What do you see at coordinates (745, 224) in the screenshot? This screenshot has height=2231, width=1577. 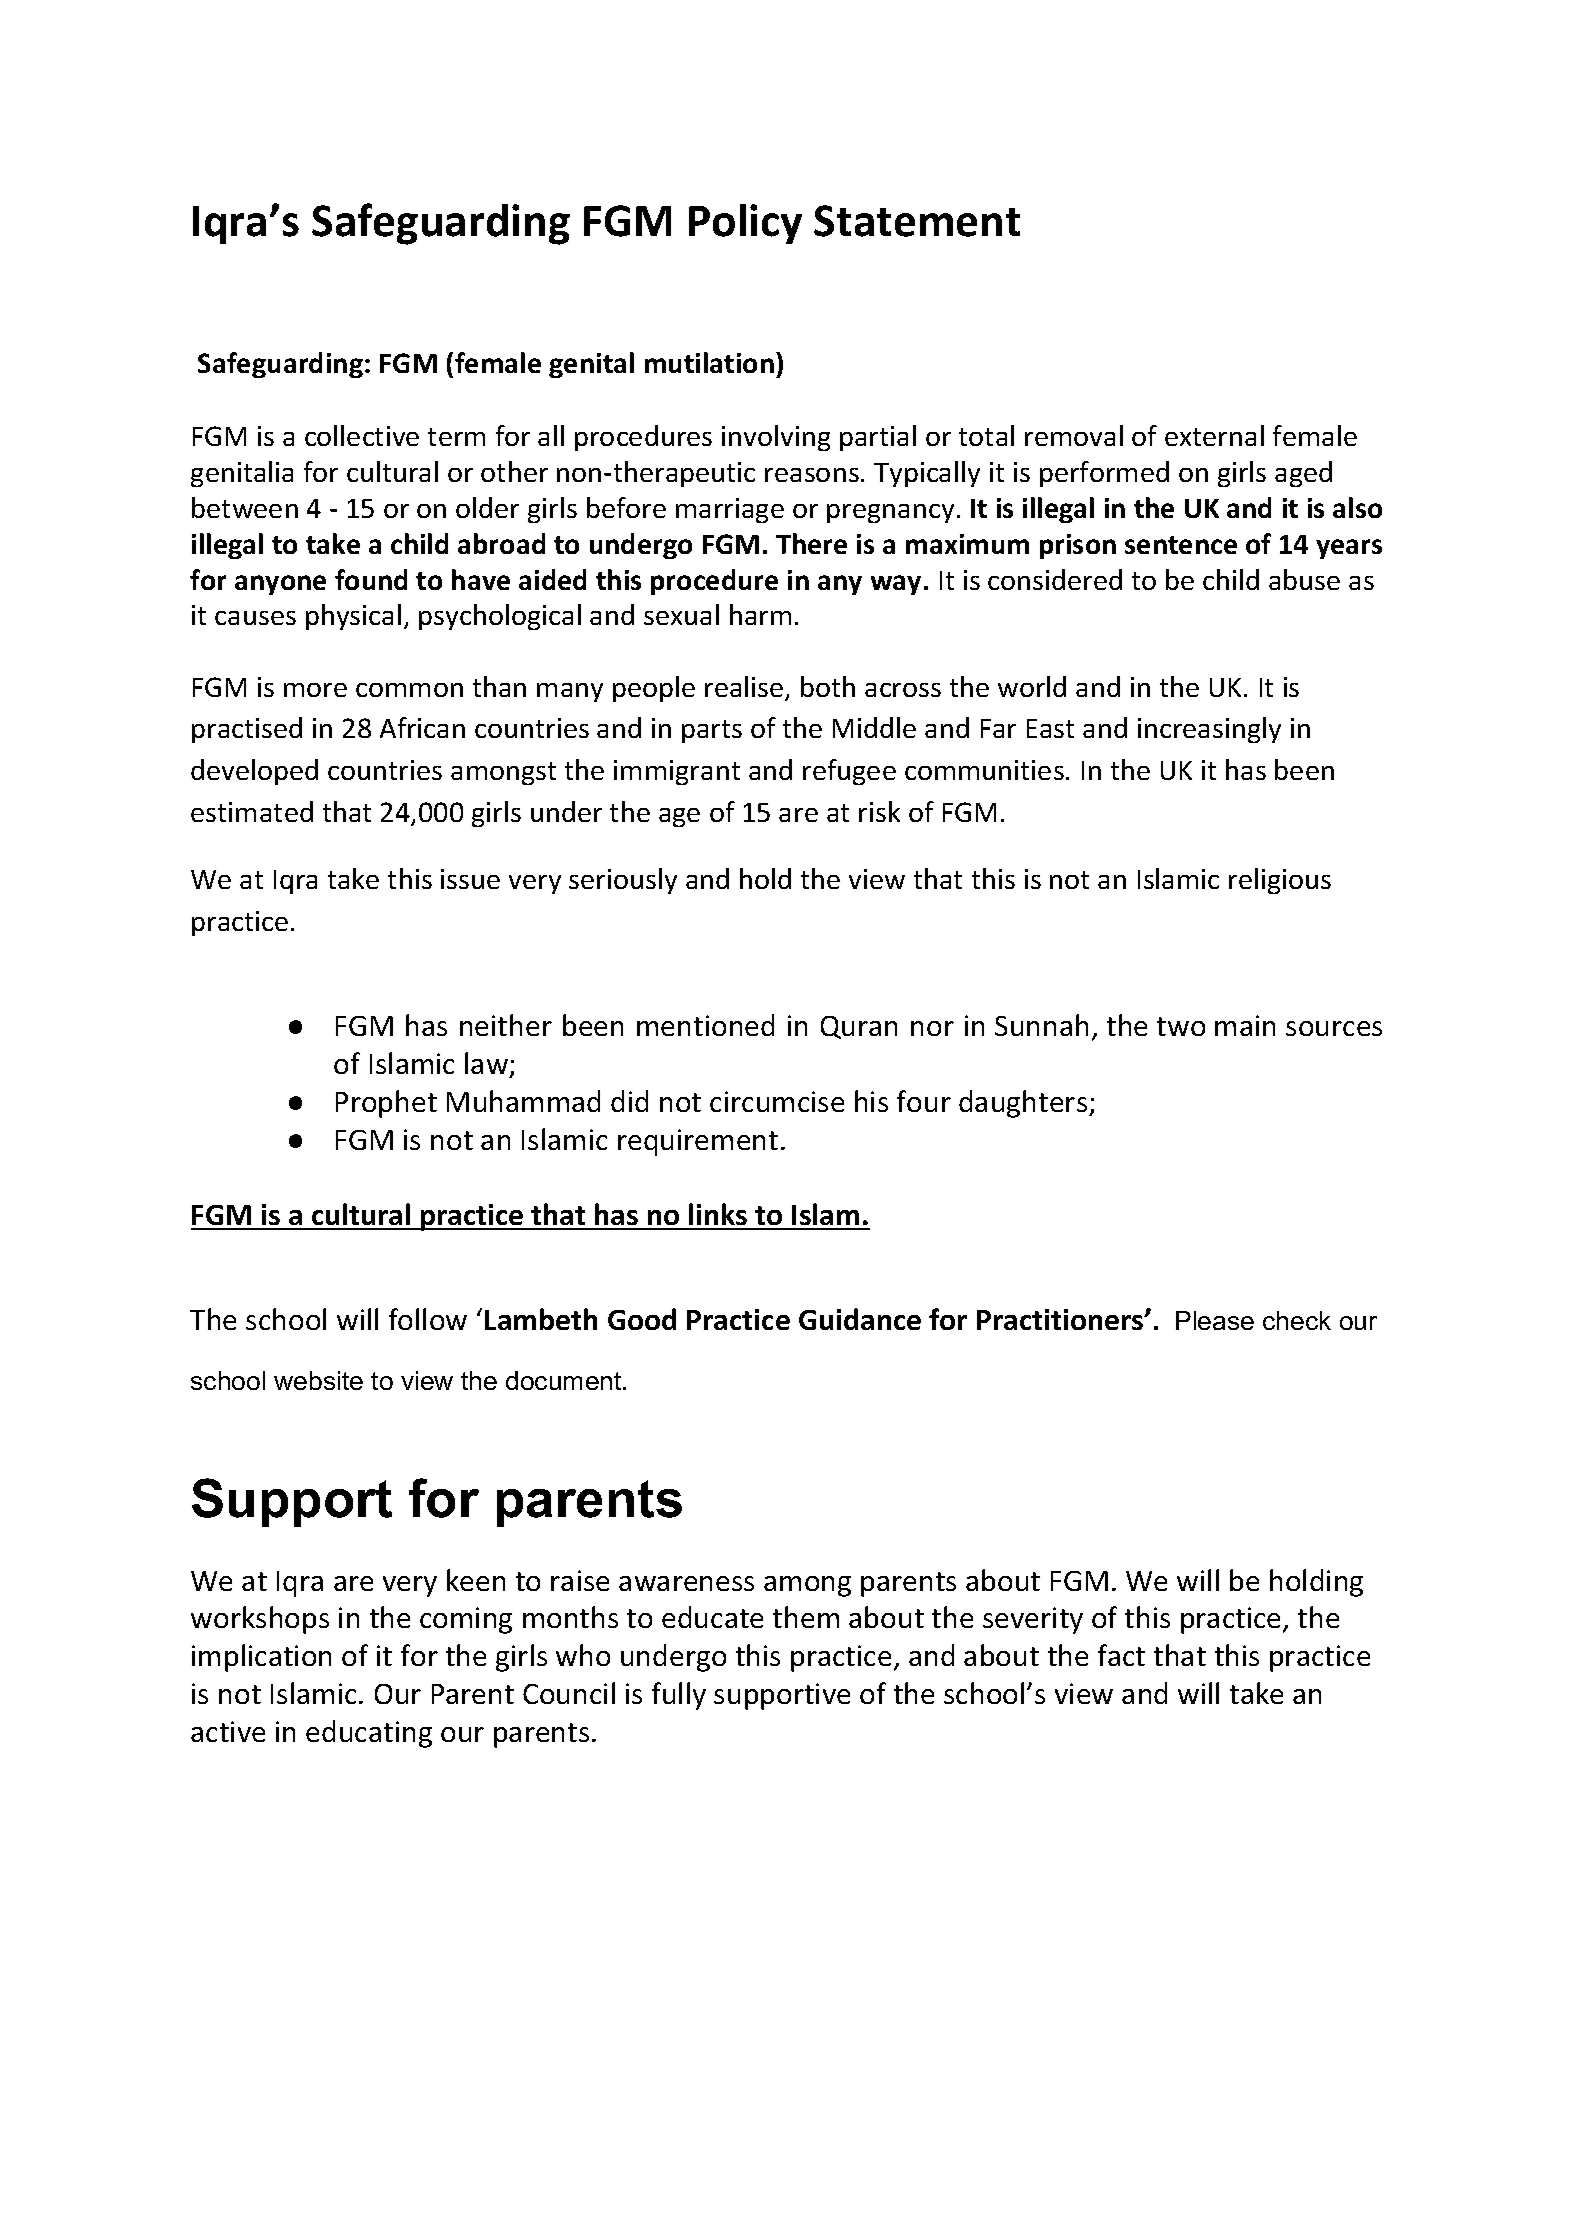 I see `Policy` at bounding box center [745, 224].
